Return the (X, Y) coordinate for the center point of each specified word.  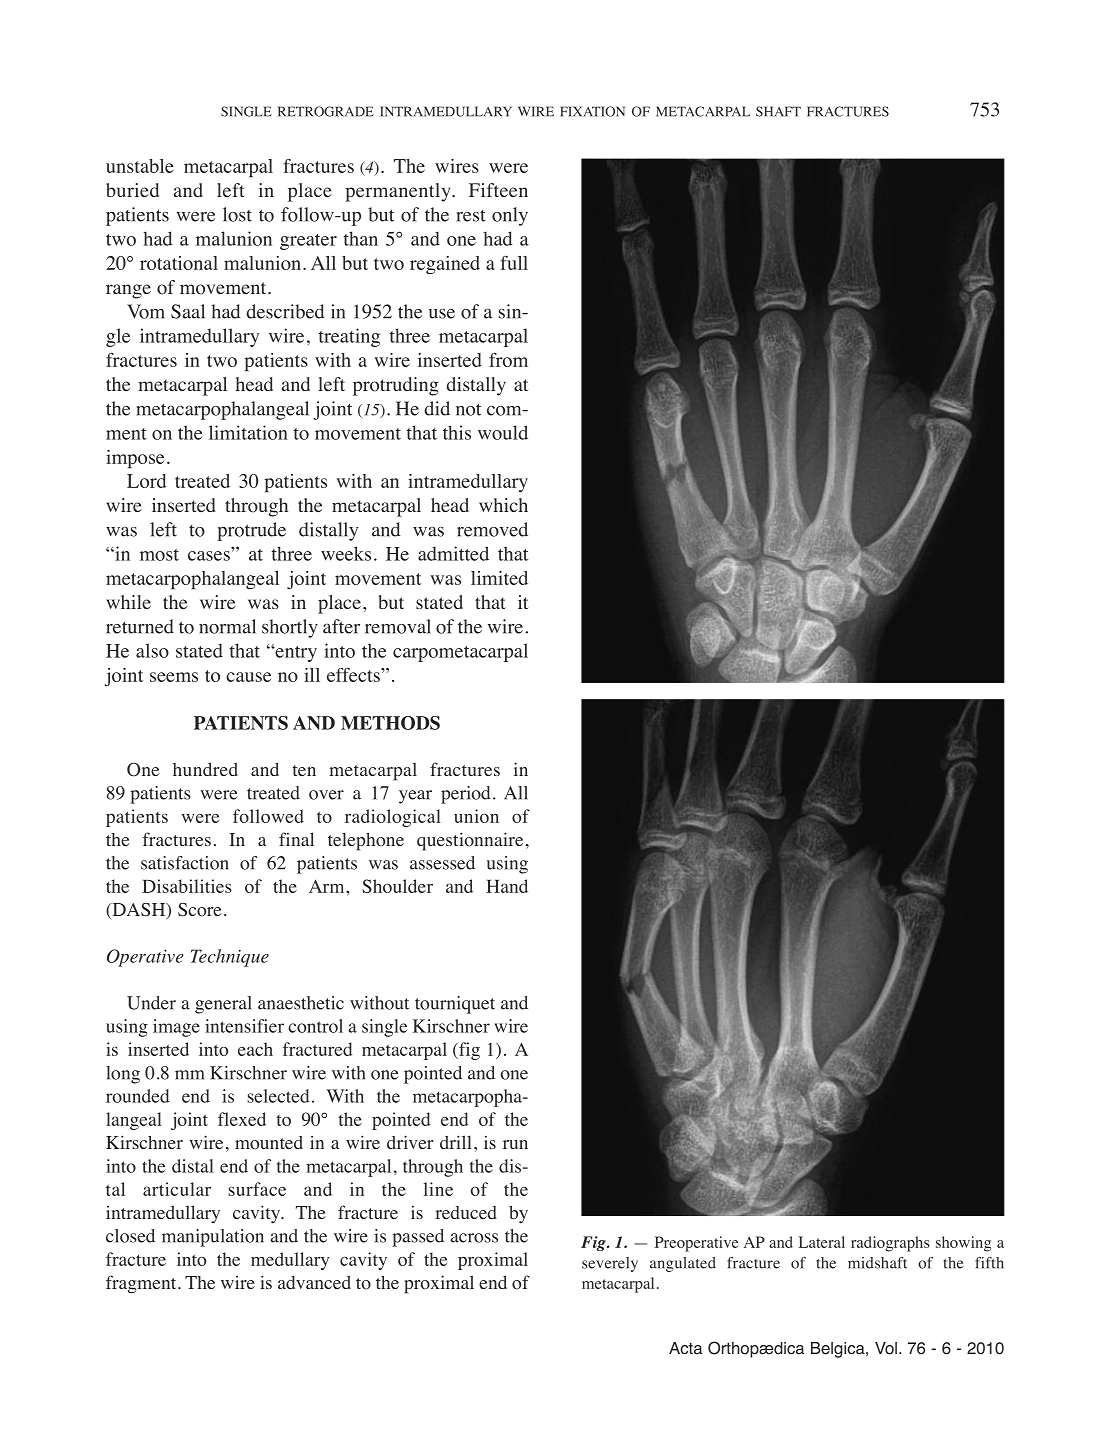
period (466, 795)
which (503, 505)
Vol (886, 1348)
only (510, 216)
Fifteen (498, 190)
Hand (507, 886)
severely (610, 1264)
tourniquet (455, 1005)
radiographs (890, 1244)
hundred (205, 769)
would (503, 432)
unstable (140, 166)
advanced (314, 1282)
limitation (248, 432)
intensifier (244, 1026)
